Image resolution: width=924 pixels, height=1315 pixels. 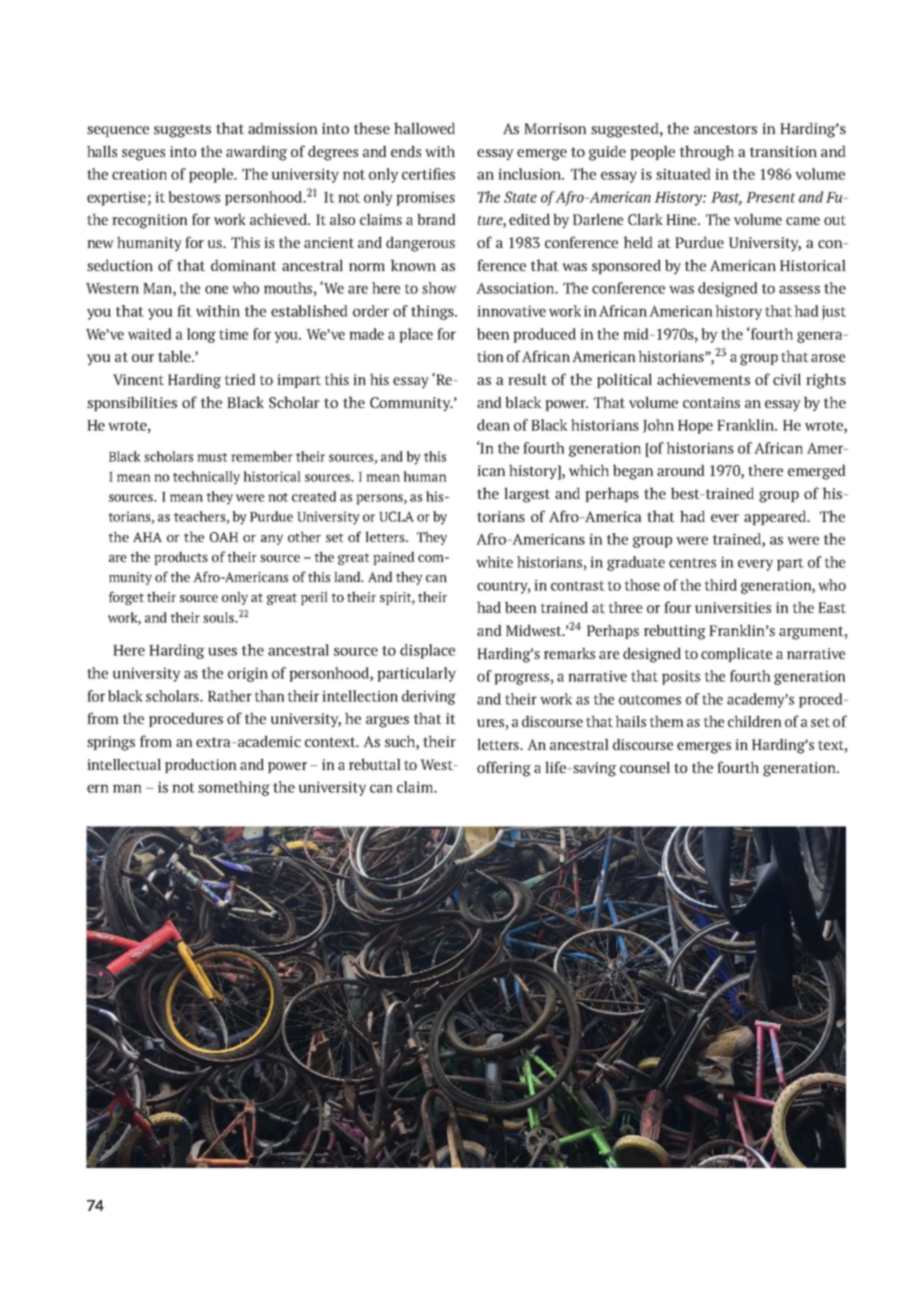 I want to click on through, so click(x=707, y=153).
